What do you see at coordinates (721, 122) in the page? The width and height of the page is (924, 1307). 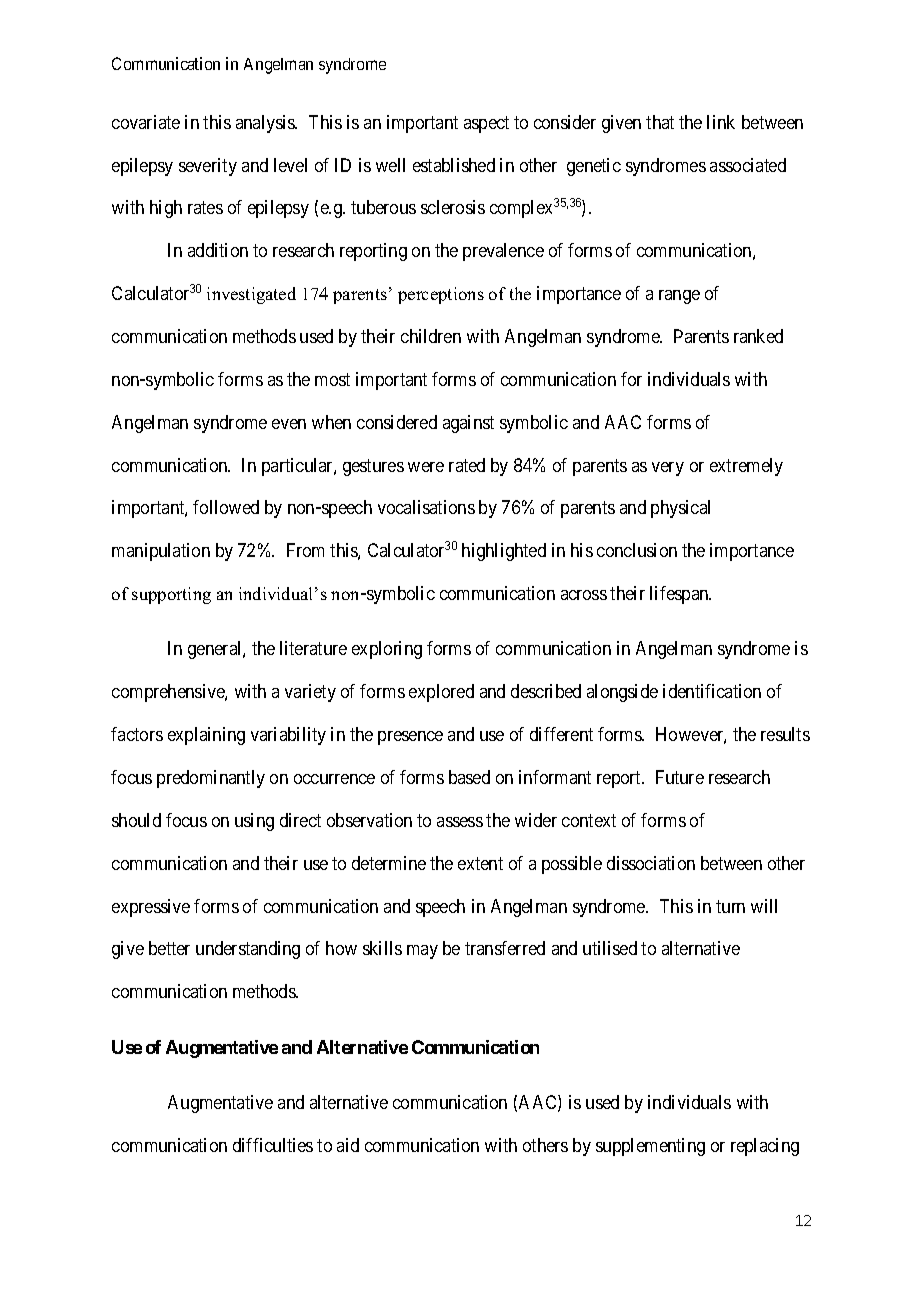 I see `link` at bounding box center [721, 122].
